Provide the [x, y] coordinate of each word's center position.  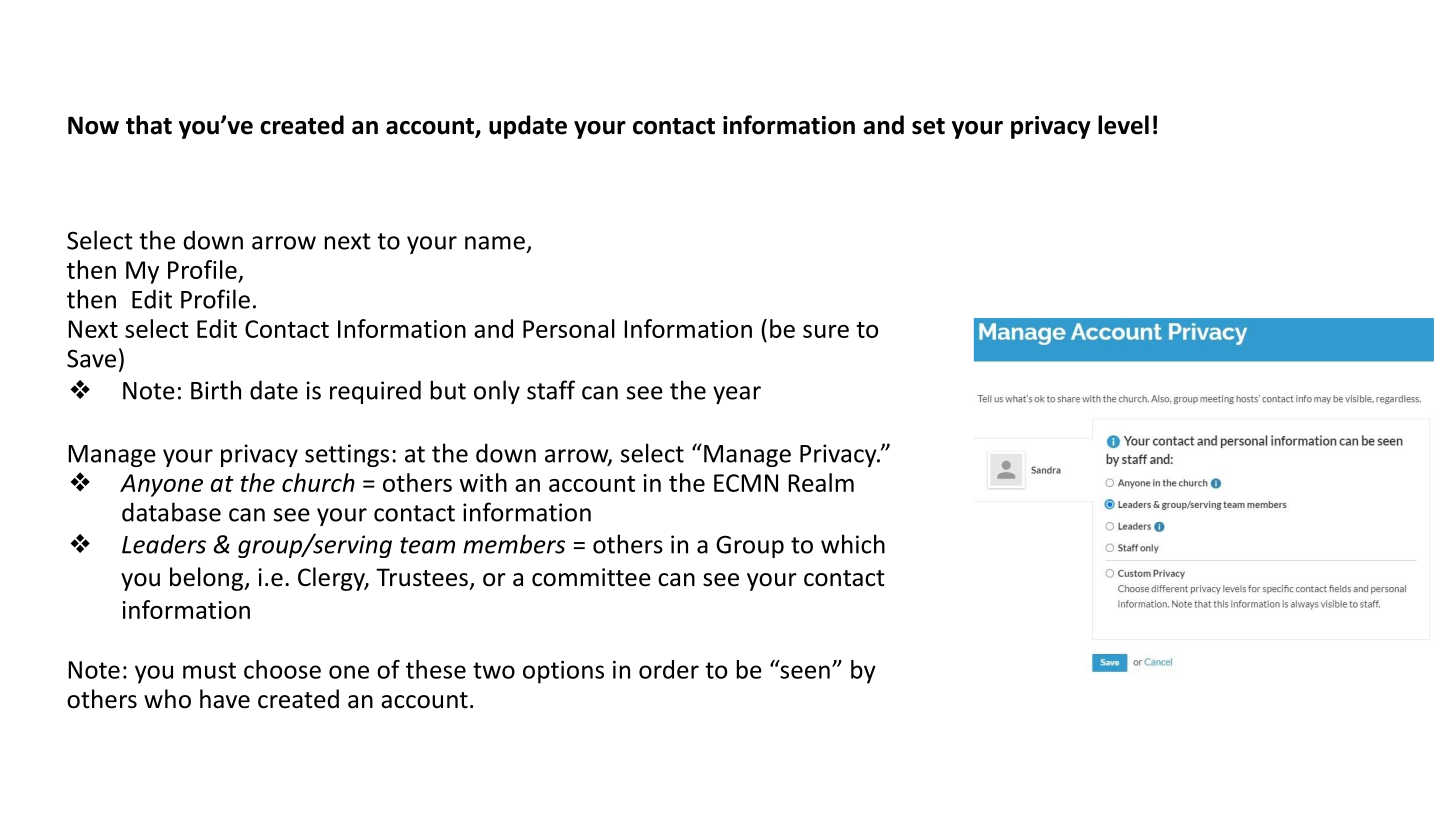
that [149, 125]
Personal [569, 328]
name [495, 243]
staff [551, 390]
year [737, 395]
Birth [216, 390]
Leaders [164, 544]
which [853, 544]
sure [826, 331]
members [514, 544]
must [209, 670]
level [1123, 125]
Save [91, 358]
